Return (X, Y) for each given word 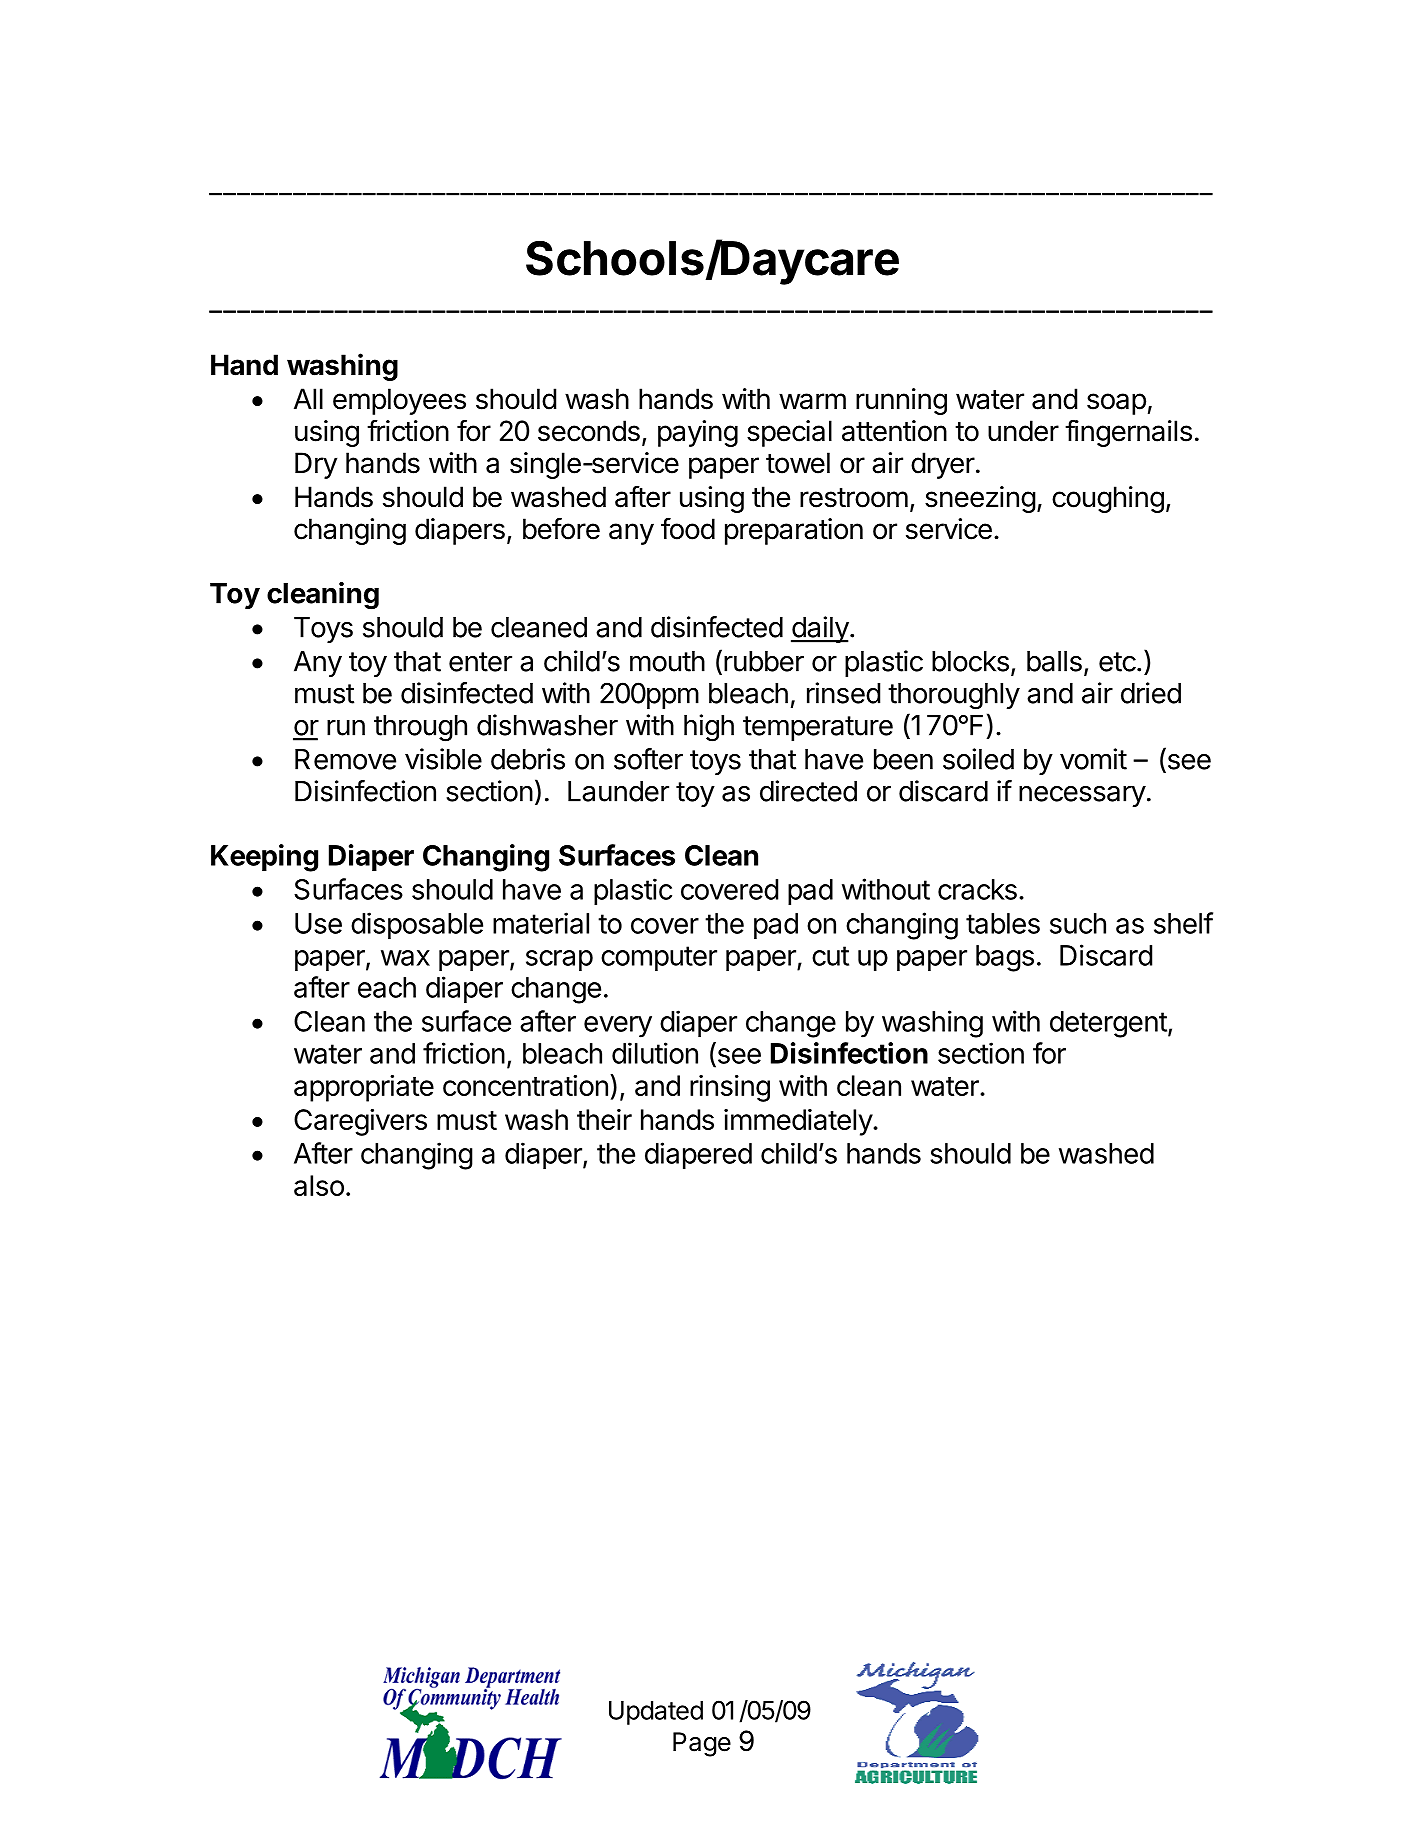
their (604, 1119)
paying (698, 433)
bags (1005, 958)
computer (659, 958)
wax (405, 958)
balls (1054, 661)
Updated (656, 1713)
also (319, 1185)
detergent (1108, 1024)
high (709, 728)
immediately (799, 1122)
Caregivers (360, 1122)
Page (702, 1744)
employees (399, 401)
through (420, 728)
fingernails (1128, 433)
